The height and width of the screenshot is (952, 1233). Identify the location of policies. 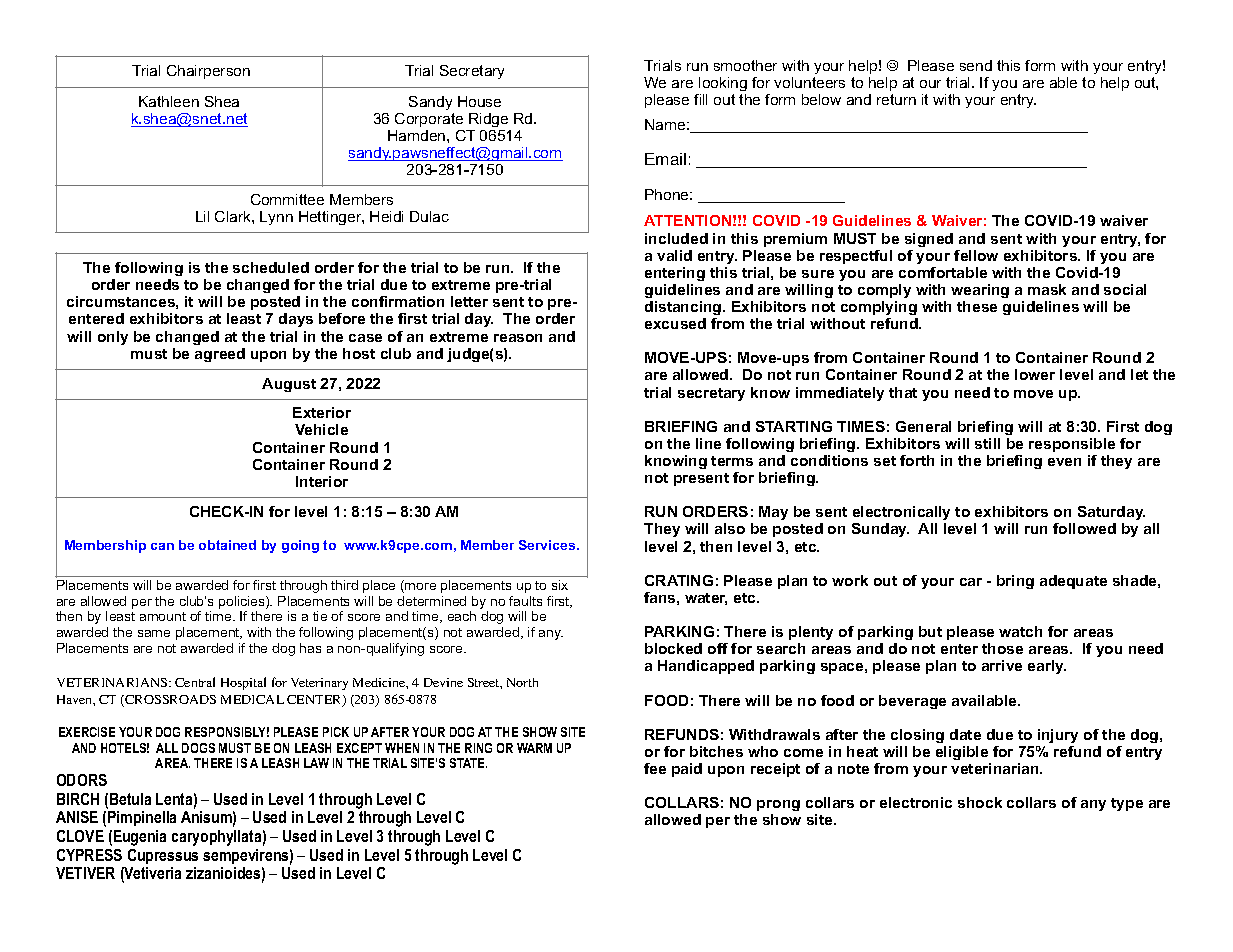
(243, 604).
